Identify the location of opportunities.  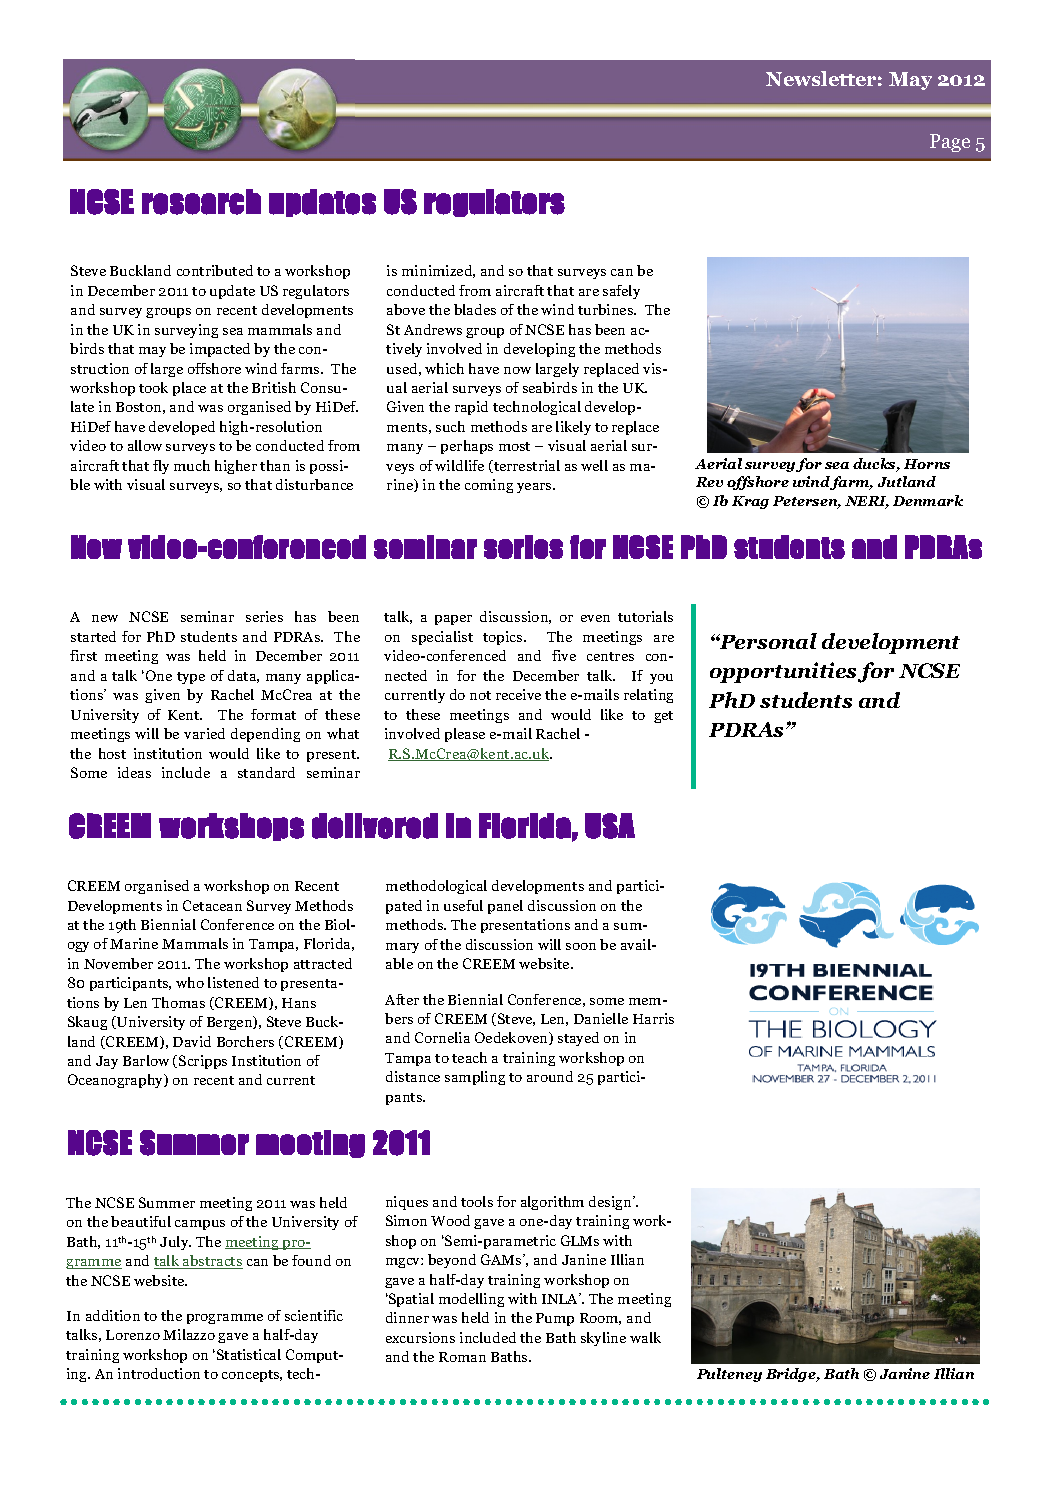
(783, 672).
